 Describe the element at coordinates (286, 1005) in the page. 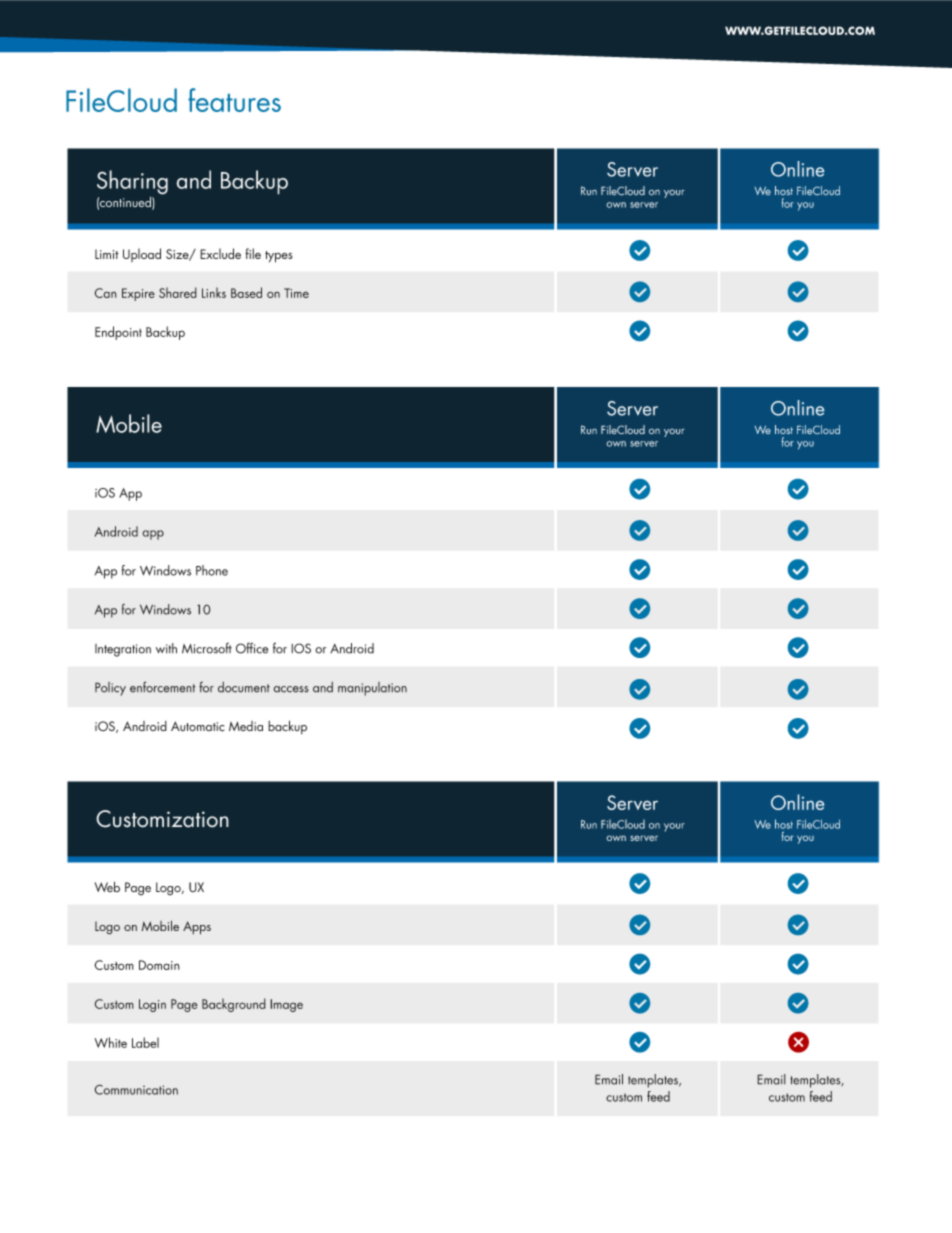

I see `Image` at that location.
